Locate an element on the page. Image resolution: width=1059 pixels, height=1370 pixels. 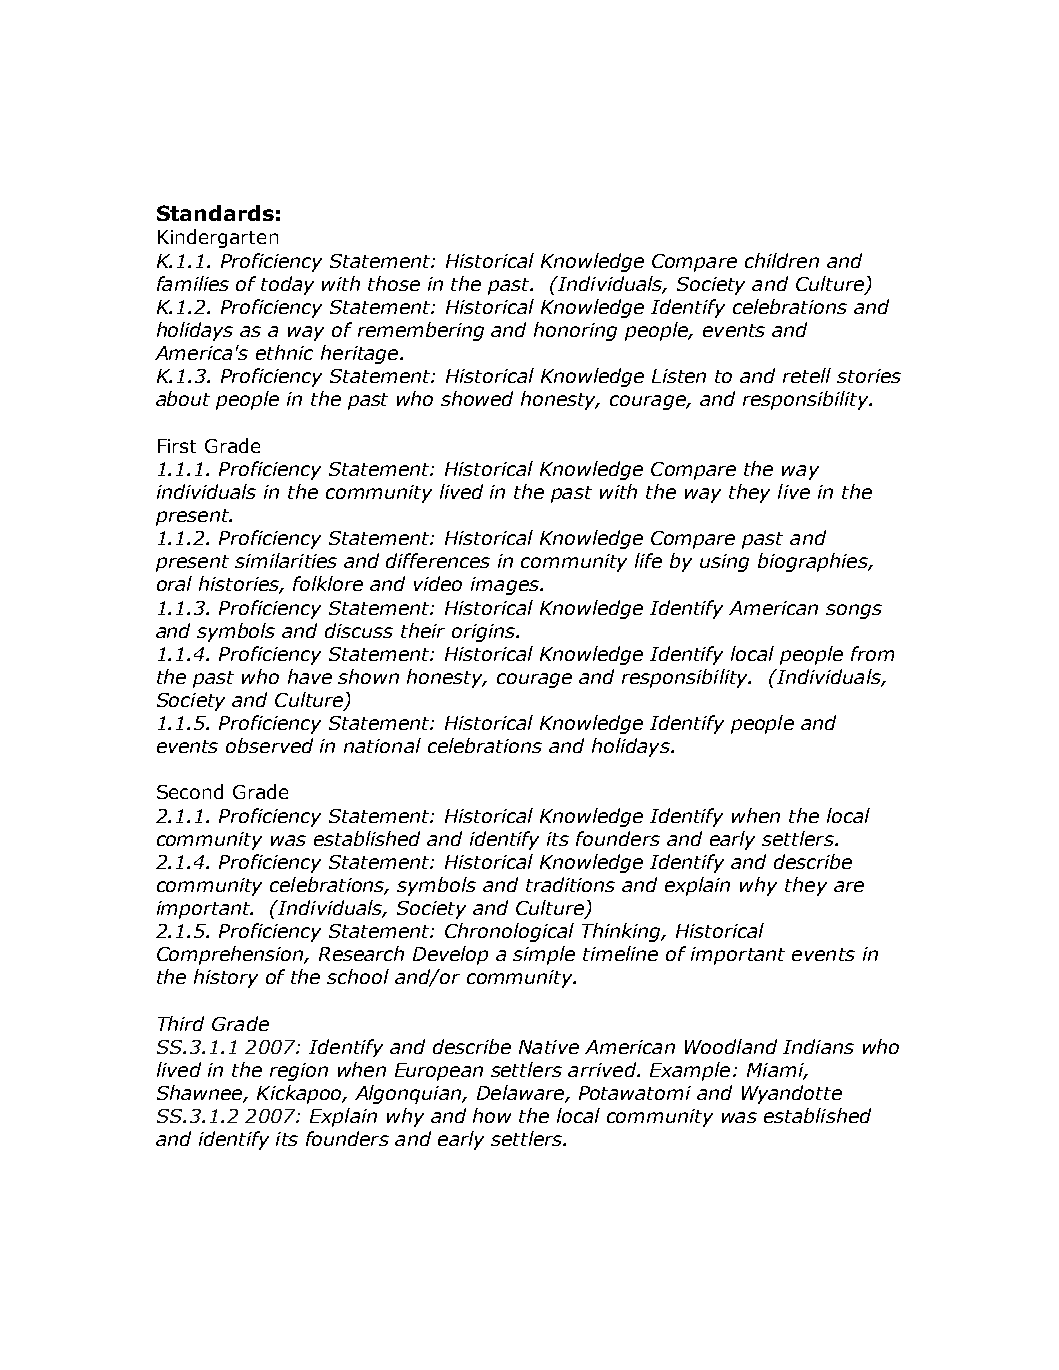
those is located at coordinates (394, 283).
